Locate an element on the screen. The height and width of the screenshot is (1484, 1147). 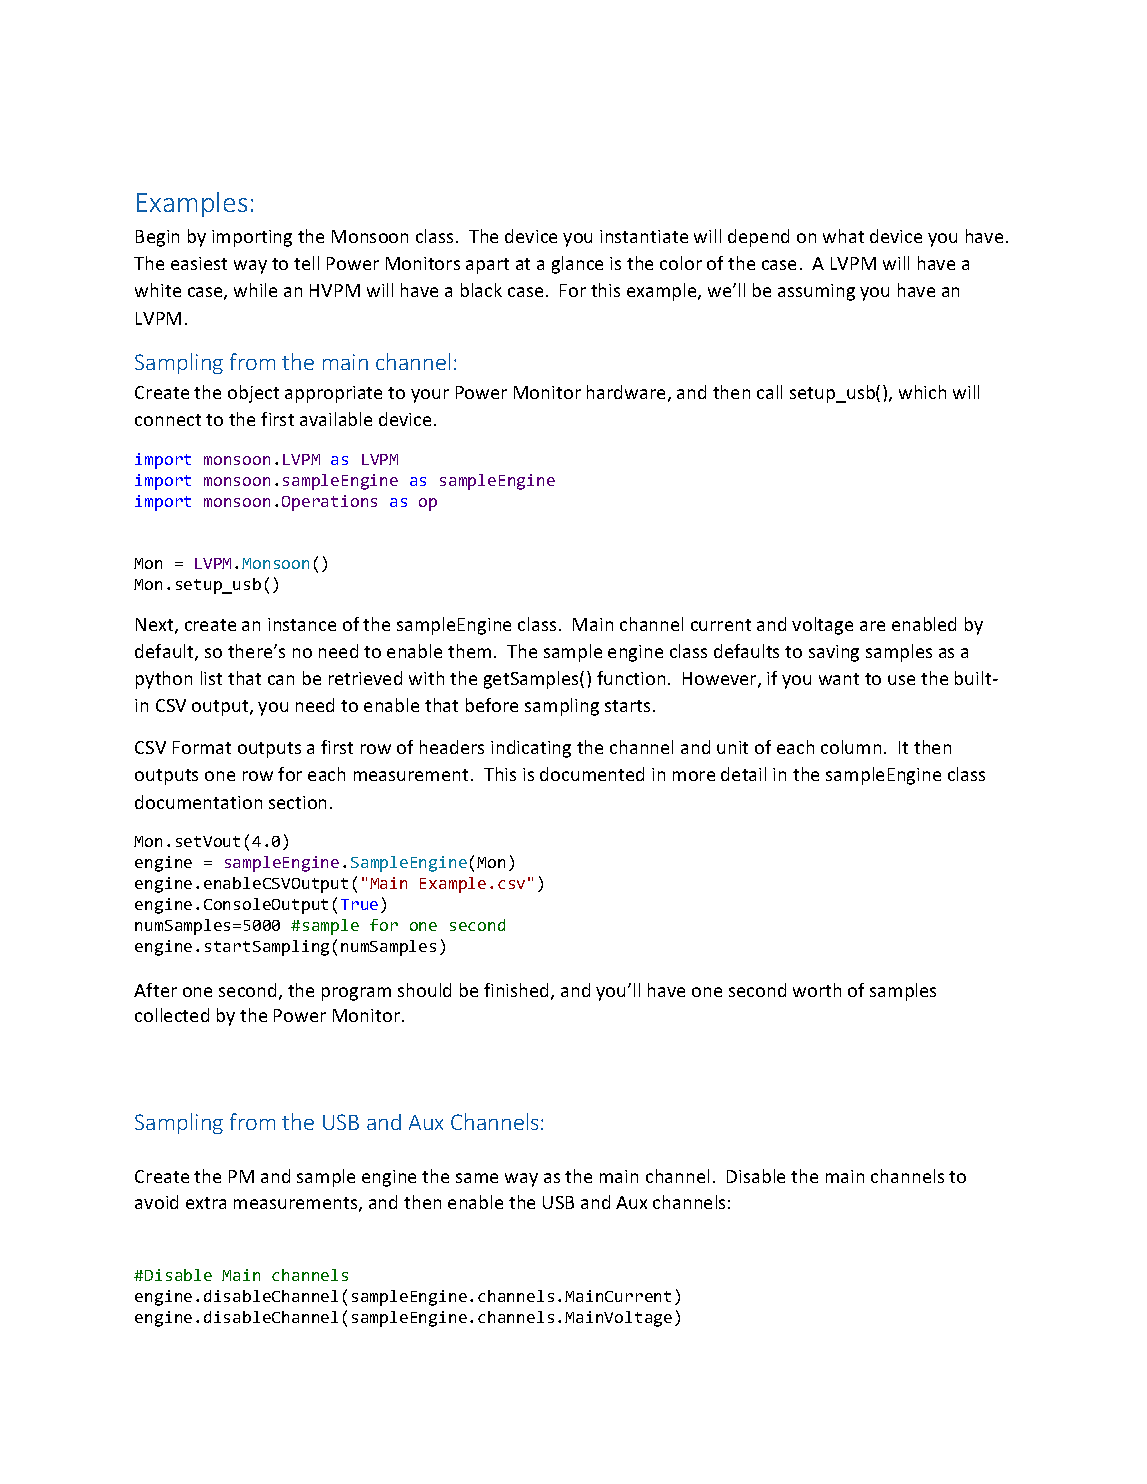
while is located at coordinates (255, 290).
